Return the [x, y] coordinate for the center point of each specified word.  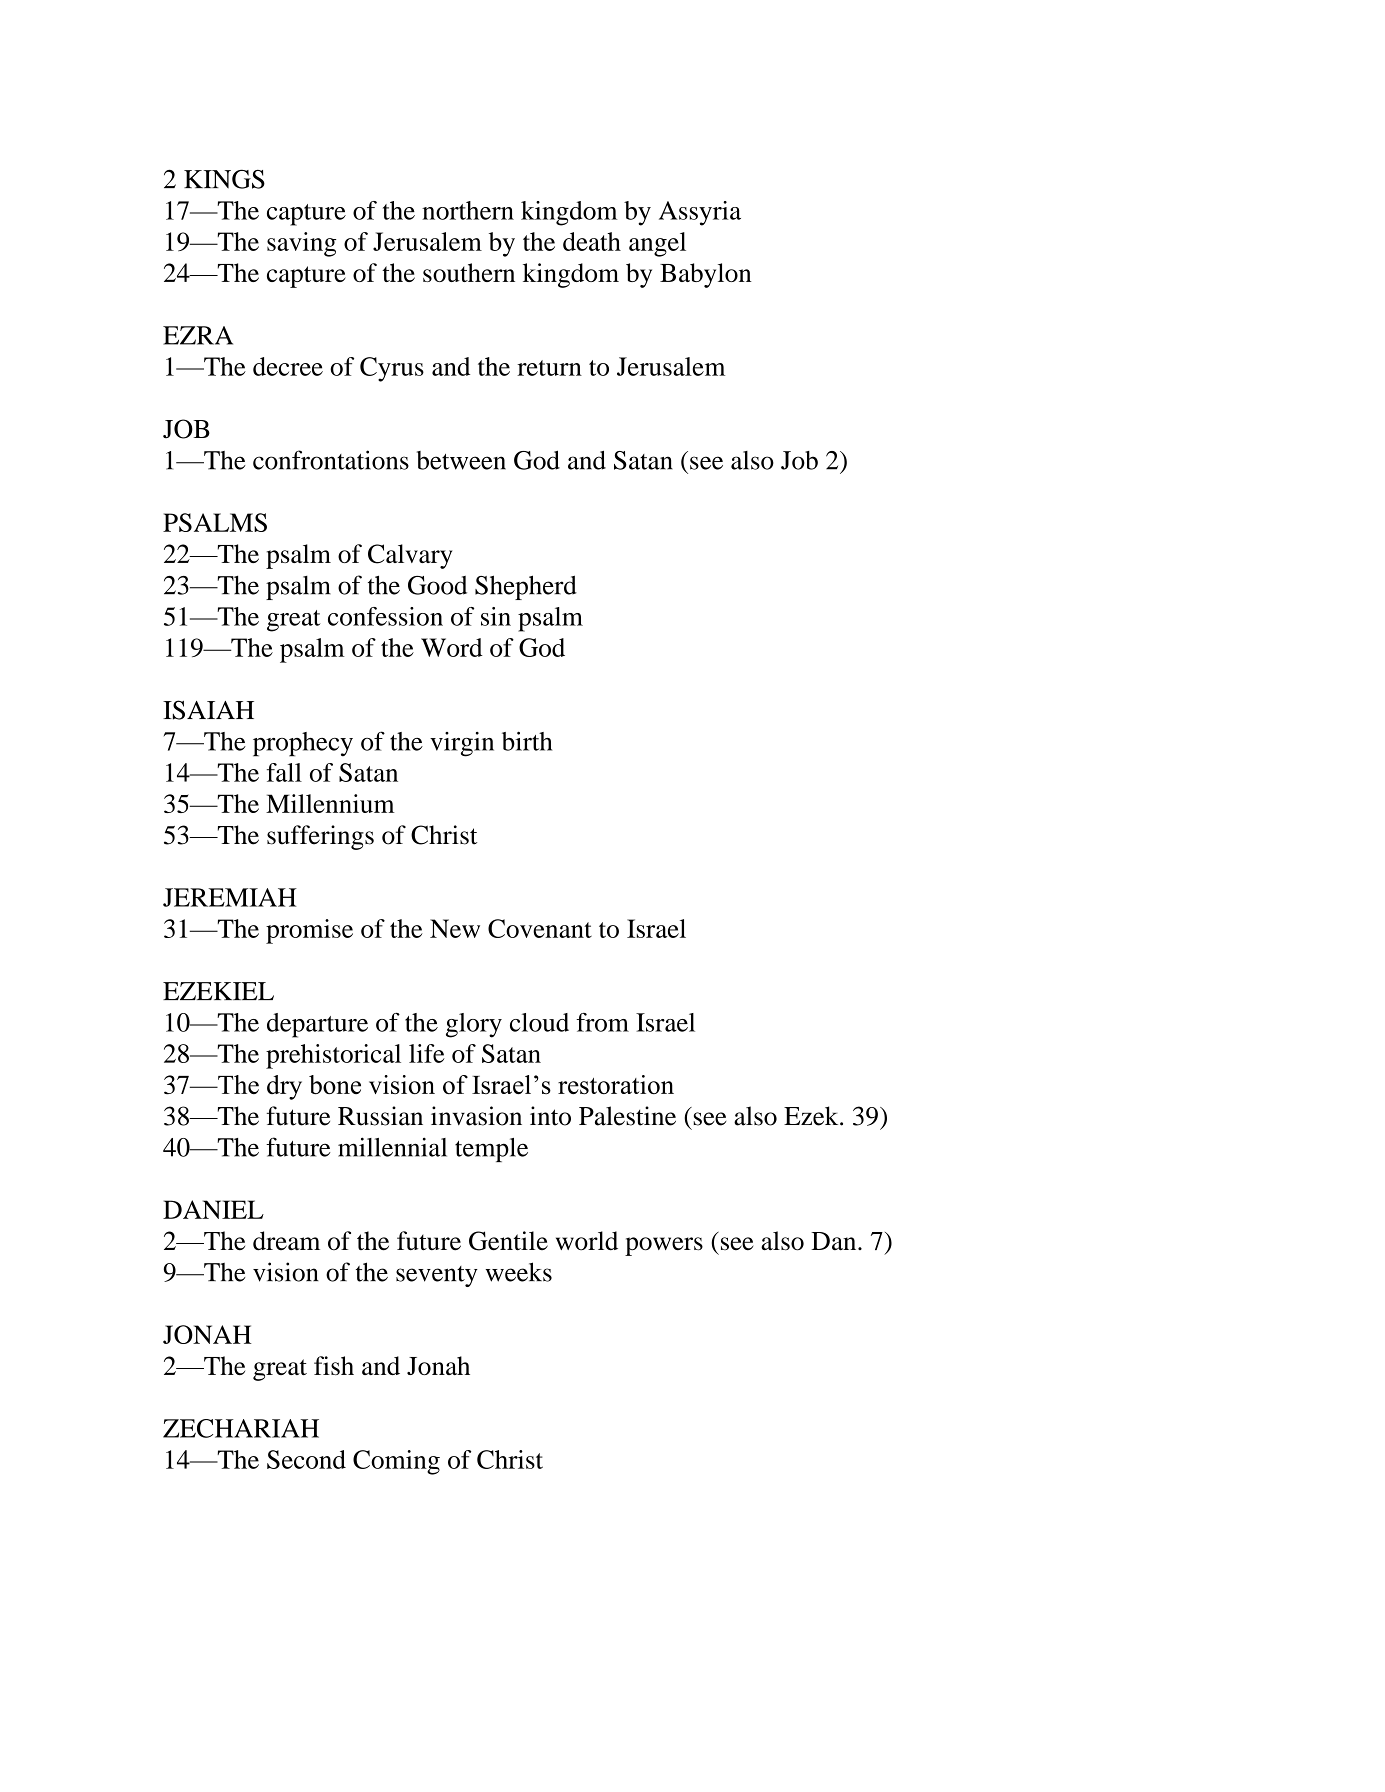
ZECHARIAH [241, 1428]
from [602, 1022]
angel [657, 244]
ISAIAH [208, 710]
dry [284, 1087]
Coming [396, 1462]
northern [468, 210]
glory [474, 1025]
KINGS [224, 179]
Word [452, 647]
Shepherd [526, 587]
